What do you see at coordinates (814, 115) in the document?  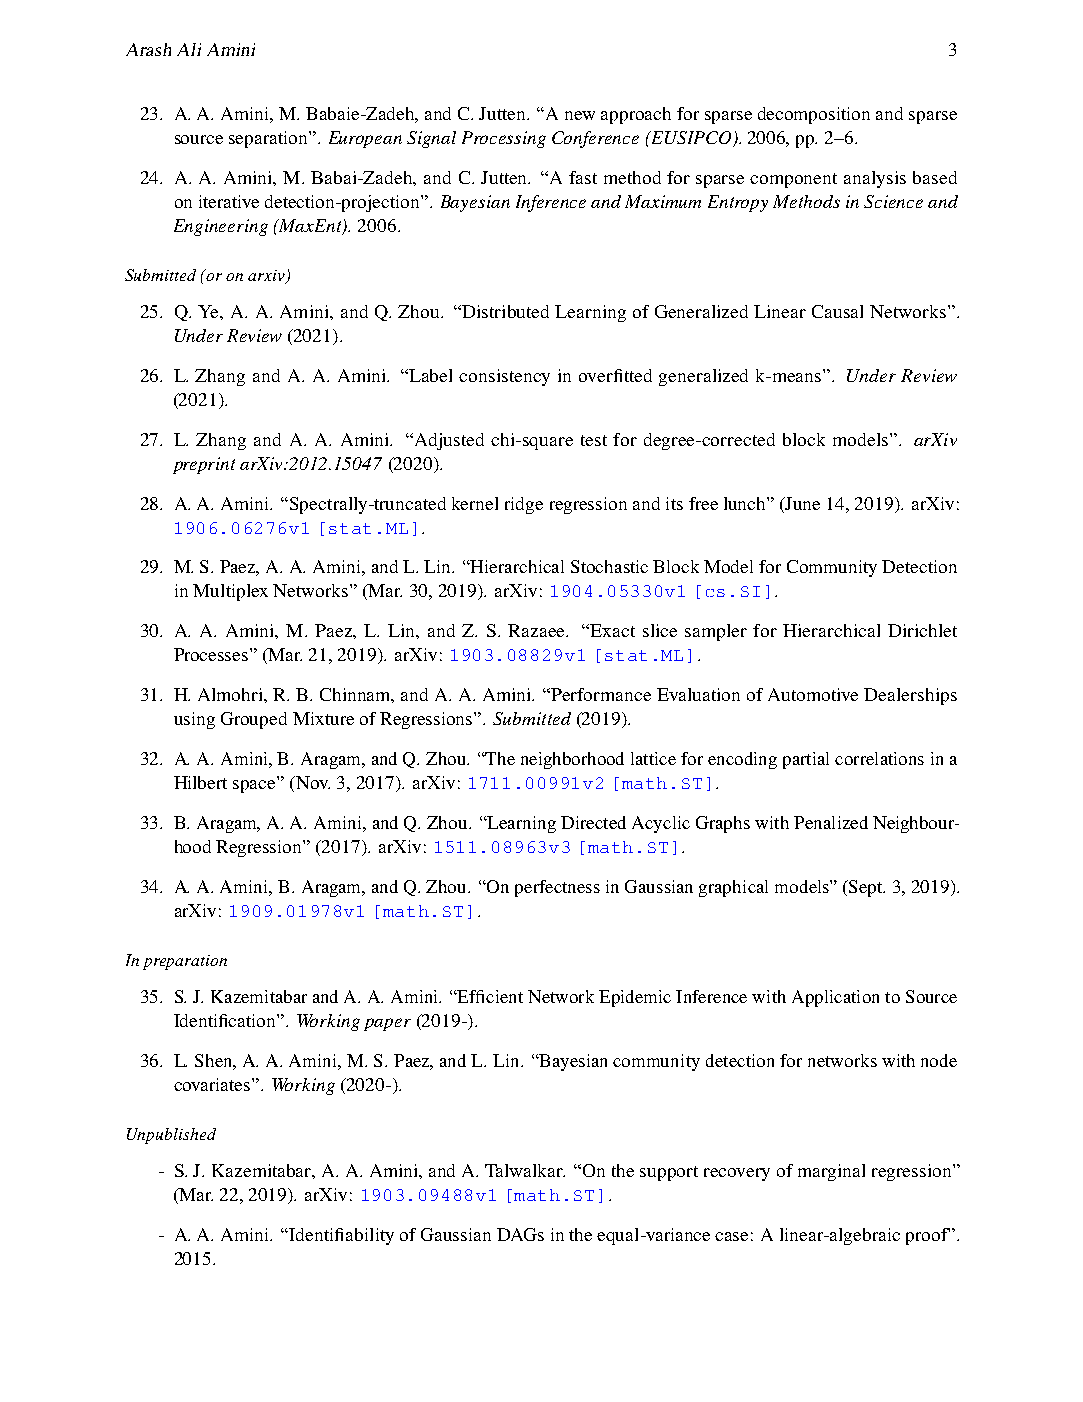 I see `decomposition` at bounding box center [814, 115].
